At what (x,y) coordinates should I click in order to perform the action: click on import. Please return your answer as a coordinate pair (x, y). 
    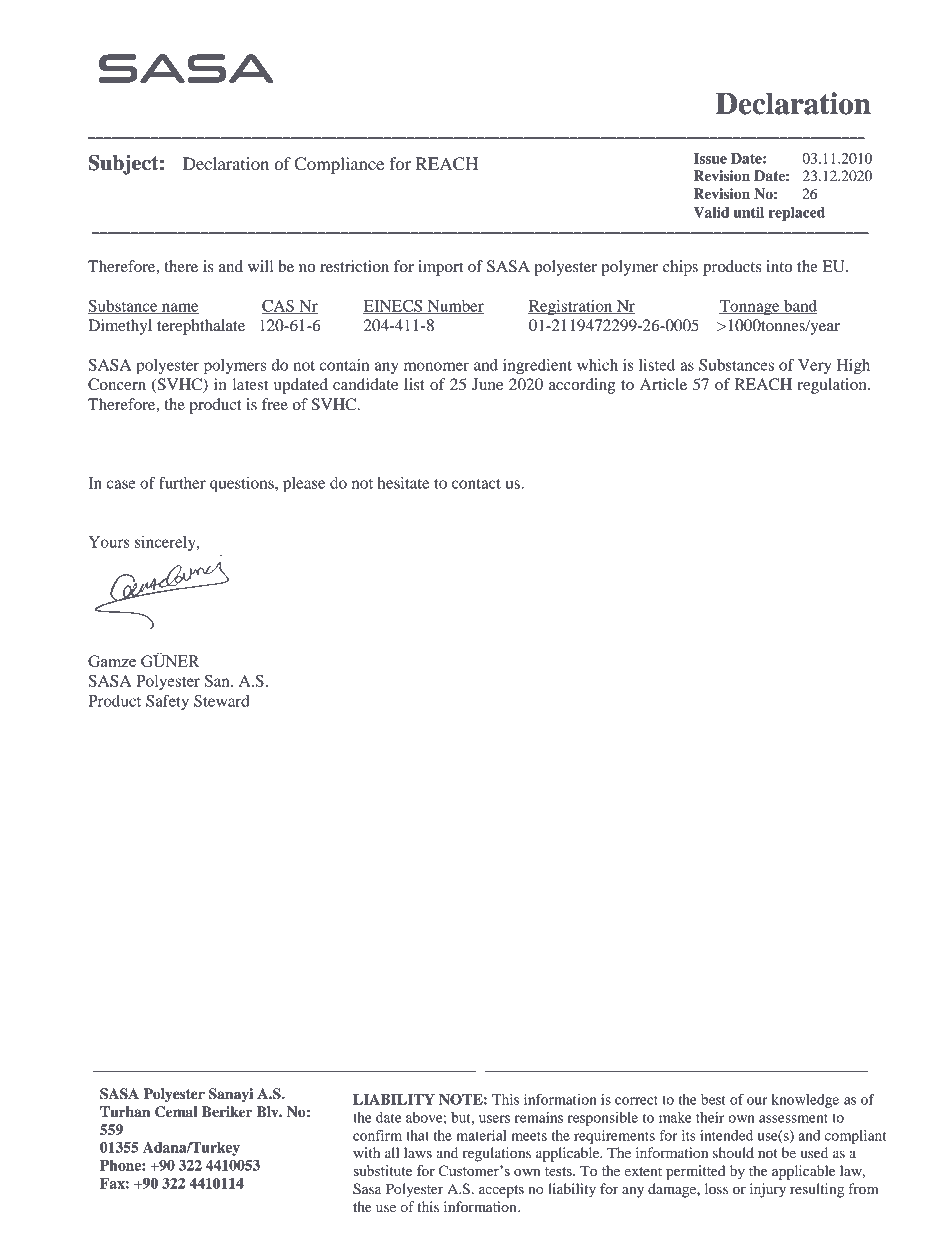
    Looking at the image, I should click on (440, 268).
